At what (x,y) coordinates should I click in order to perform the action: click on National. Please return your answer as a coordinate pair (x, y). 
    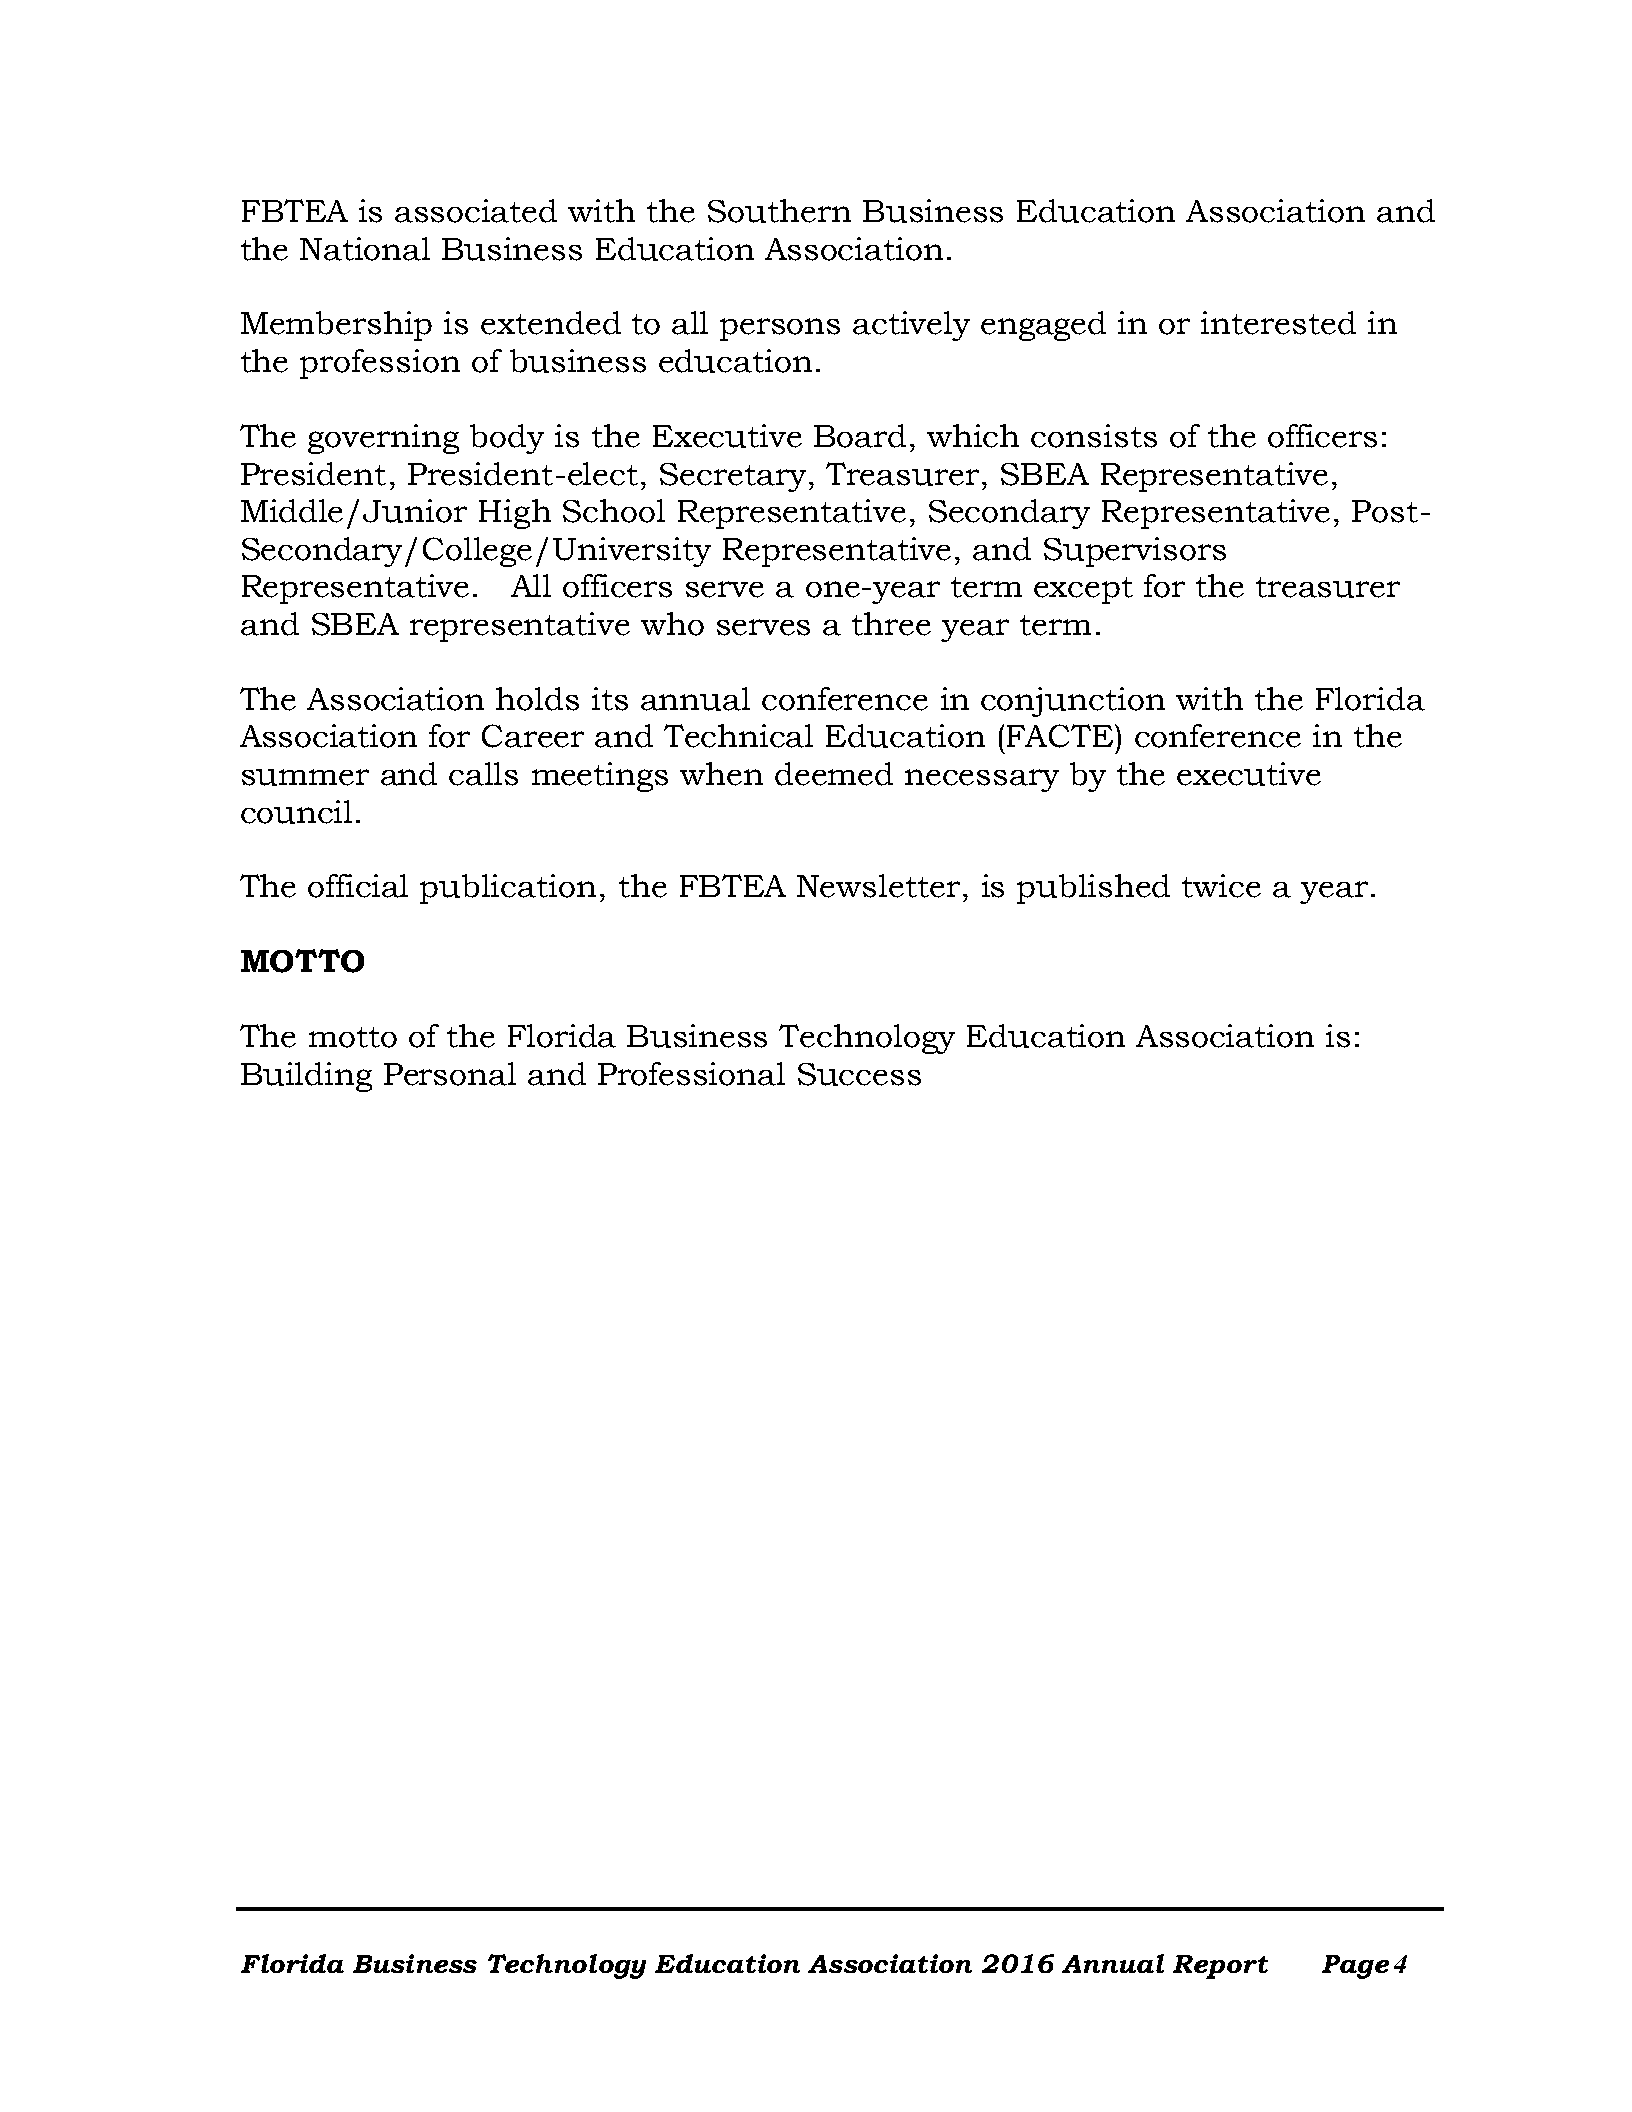
    Looking at the image, I should click on (365, 249).
